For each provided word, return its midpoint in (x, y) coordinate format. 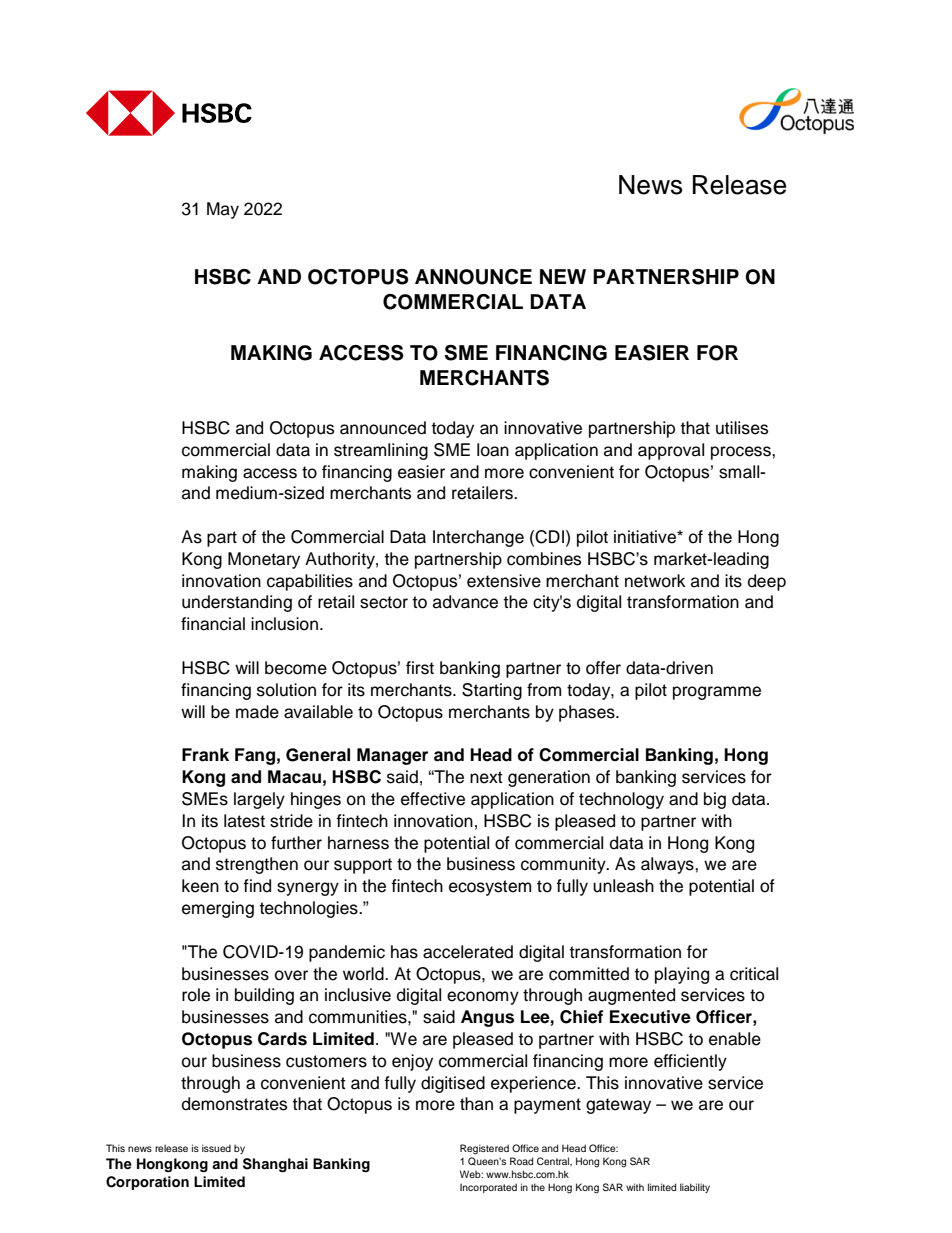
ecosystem (490, 888)
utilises (742, 428)
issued (216, 1148)
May (223, 210)
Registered (484, 1149)
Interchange (478, 538)
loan (493, 450)
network (655, 581)
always (668, 865)
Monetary (264, 560)
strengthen (257, 865)
